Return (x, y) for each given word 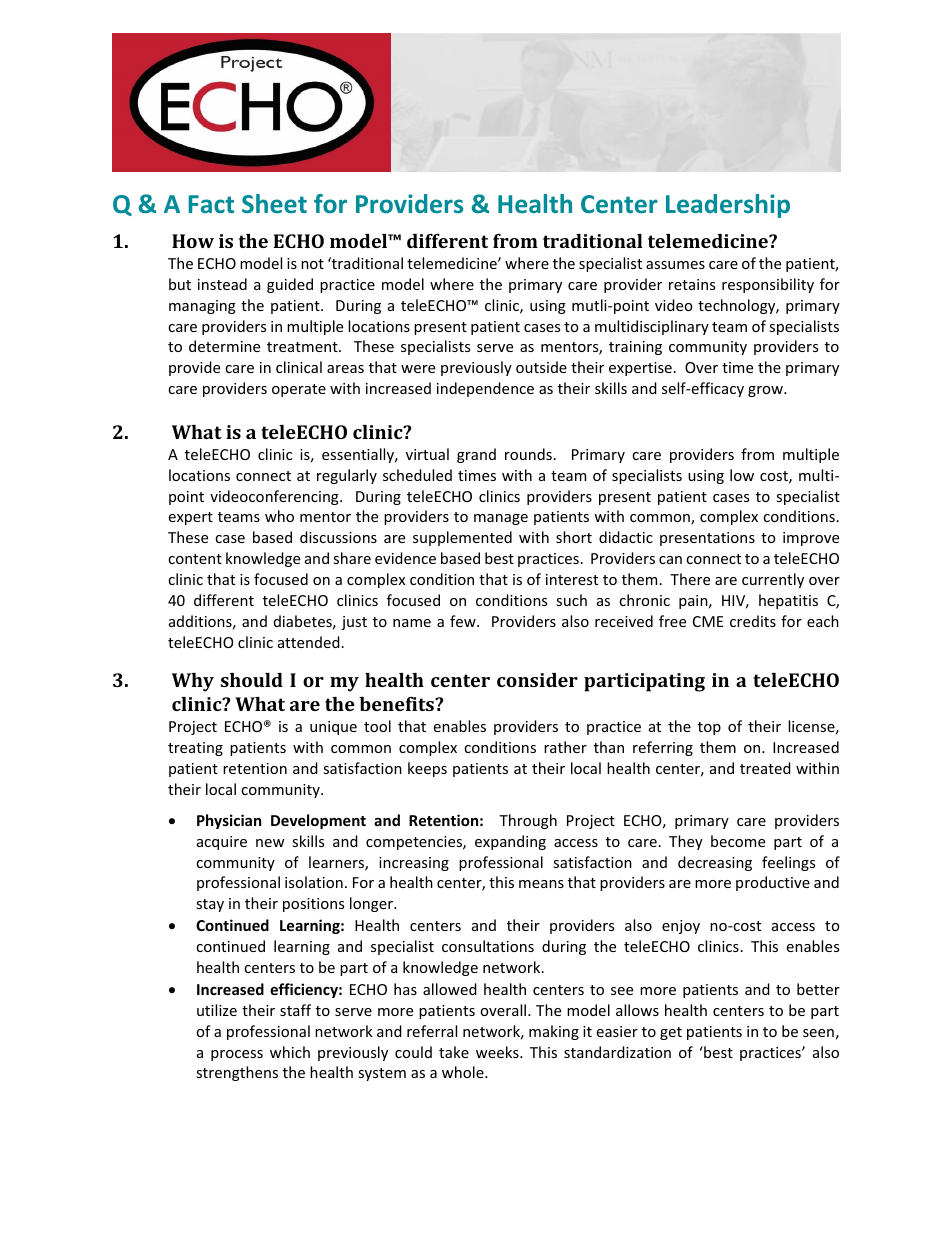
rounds (528, 454)
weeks (498, 1052)
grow (766, 391)
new (270, 843)
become (738, 841)
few (464, 621)
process (237, 1055)
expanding (510, 842)
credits (753, 621)
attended (309, 642)
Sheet (274, 203)
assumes (675, 265)
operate (299, 390)
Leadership (728, 206)
